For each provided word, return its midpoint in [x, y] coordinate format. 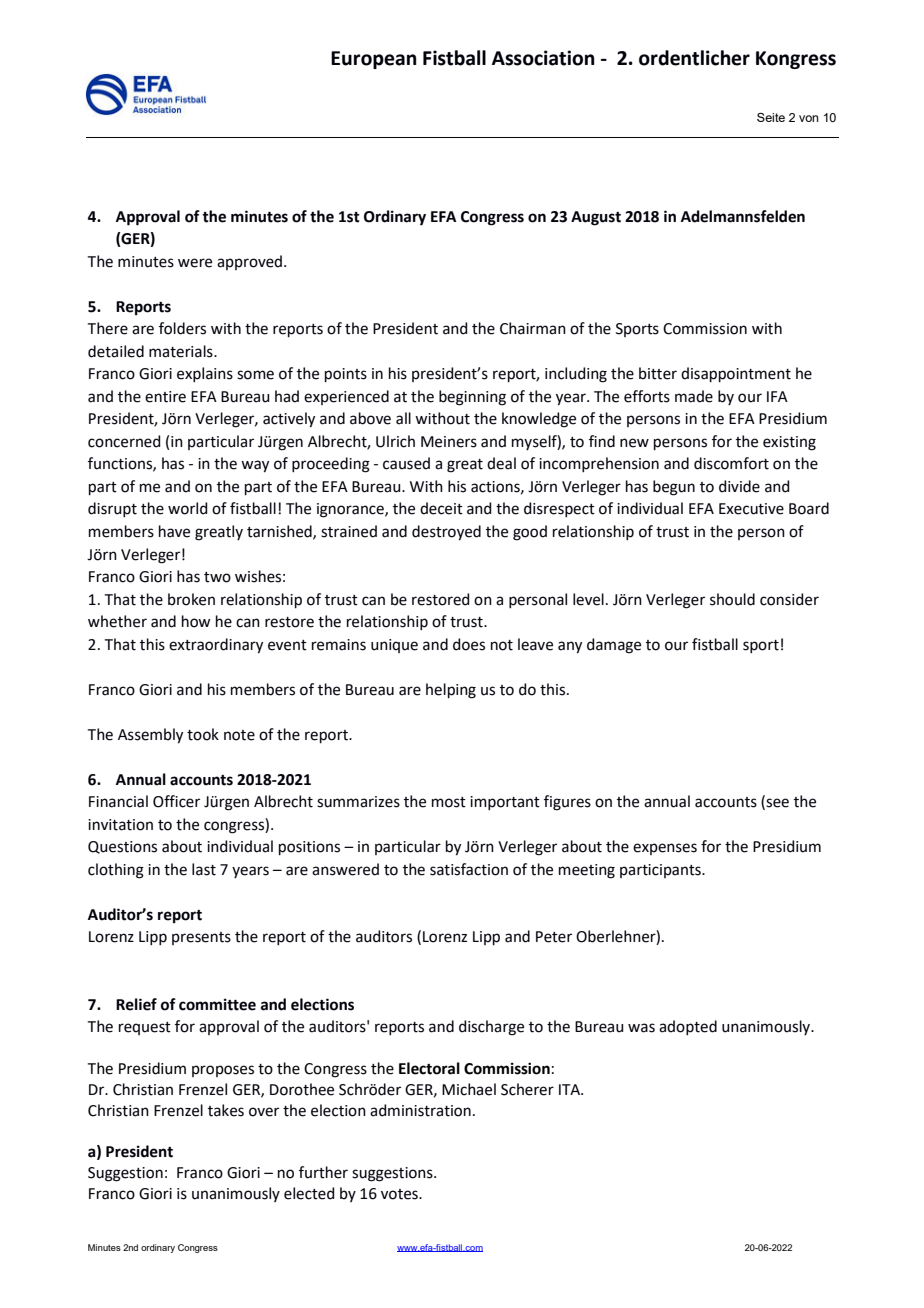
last [204, 869]
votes [400, 1194]
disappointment [736, 374]
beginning [472, 398]
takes [226, 1110]
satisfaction [469, 869]
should [732, 599]
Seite [771, 117]
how [196, 621]
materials [182, 351]
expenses [665, 849]
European [374, 60]
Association [543, 58]
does [469, 644]
